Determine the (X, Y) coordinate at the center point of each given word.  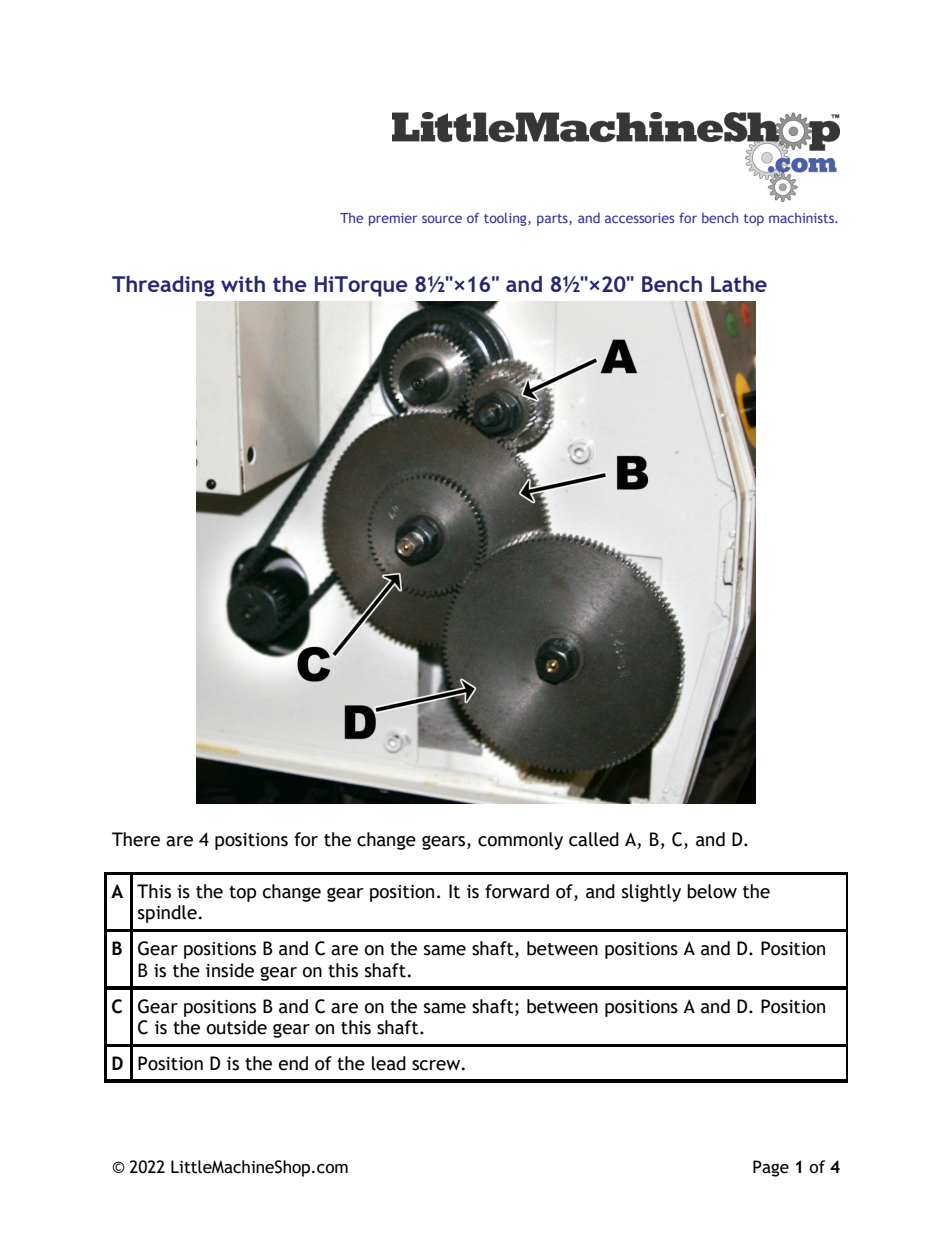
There (136, 839)
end (293, 1063)
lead (389, 1063)
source (442, 219)
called (594, 839)
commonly (520, 841)
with (243, 284)
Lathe (739, 284)
